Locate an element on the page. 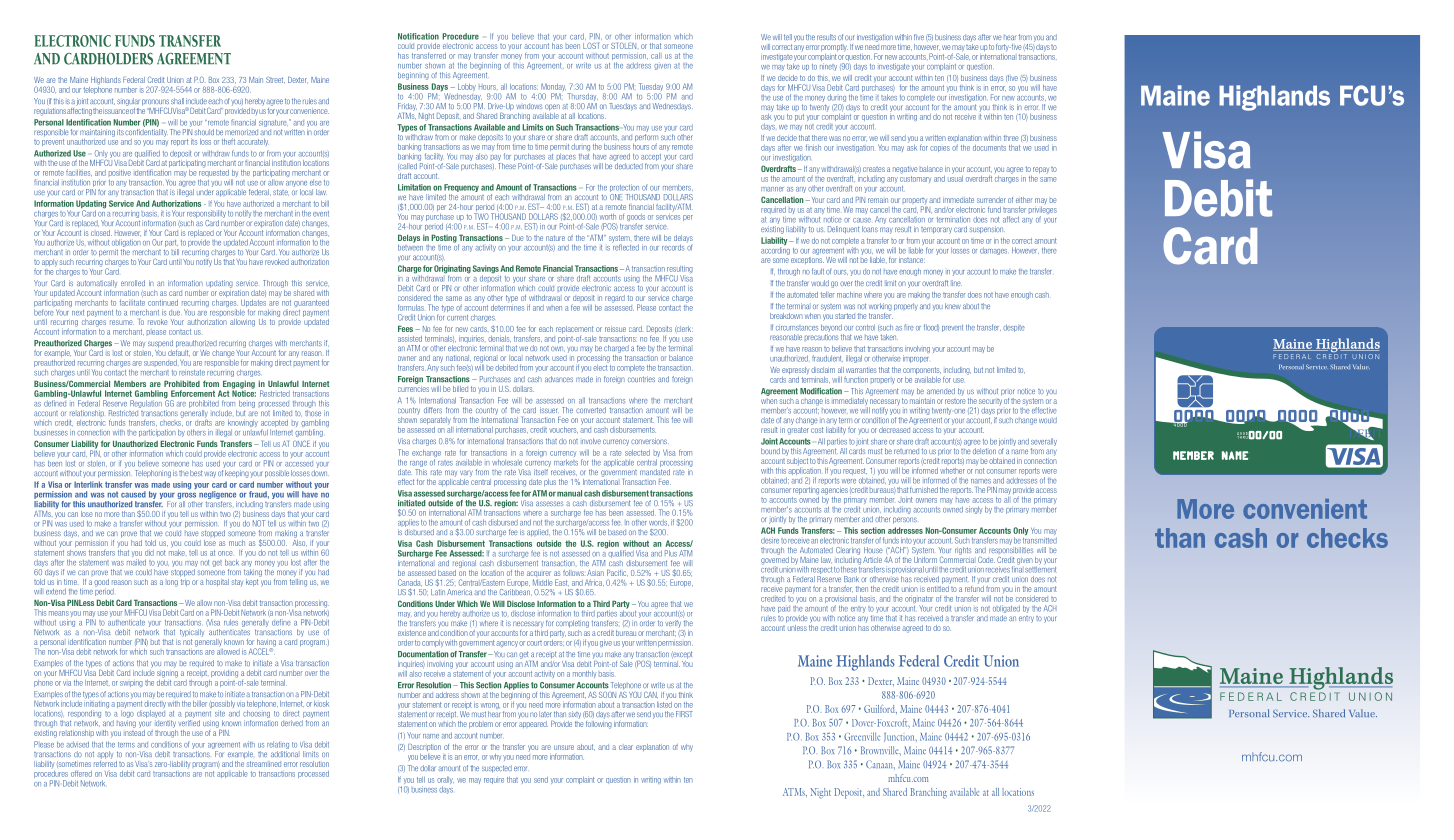  referred is located at coordinates (105, 762).
